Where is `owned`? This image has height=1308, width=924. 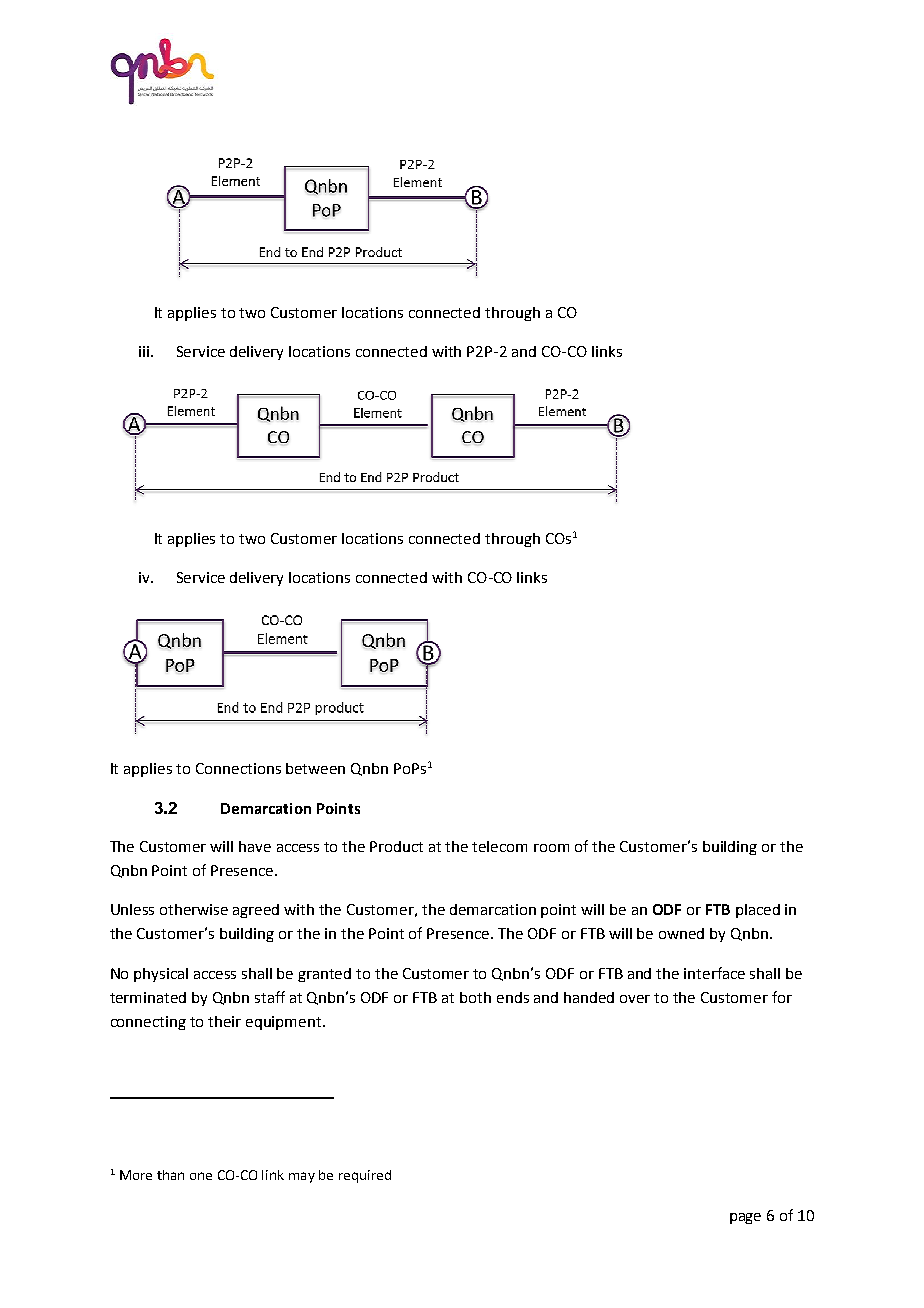 owned is located at coordinates (681, 933).
